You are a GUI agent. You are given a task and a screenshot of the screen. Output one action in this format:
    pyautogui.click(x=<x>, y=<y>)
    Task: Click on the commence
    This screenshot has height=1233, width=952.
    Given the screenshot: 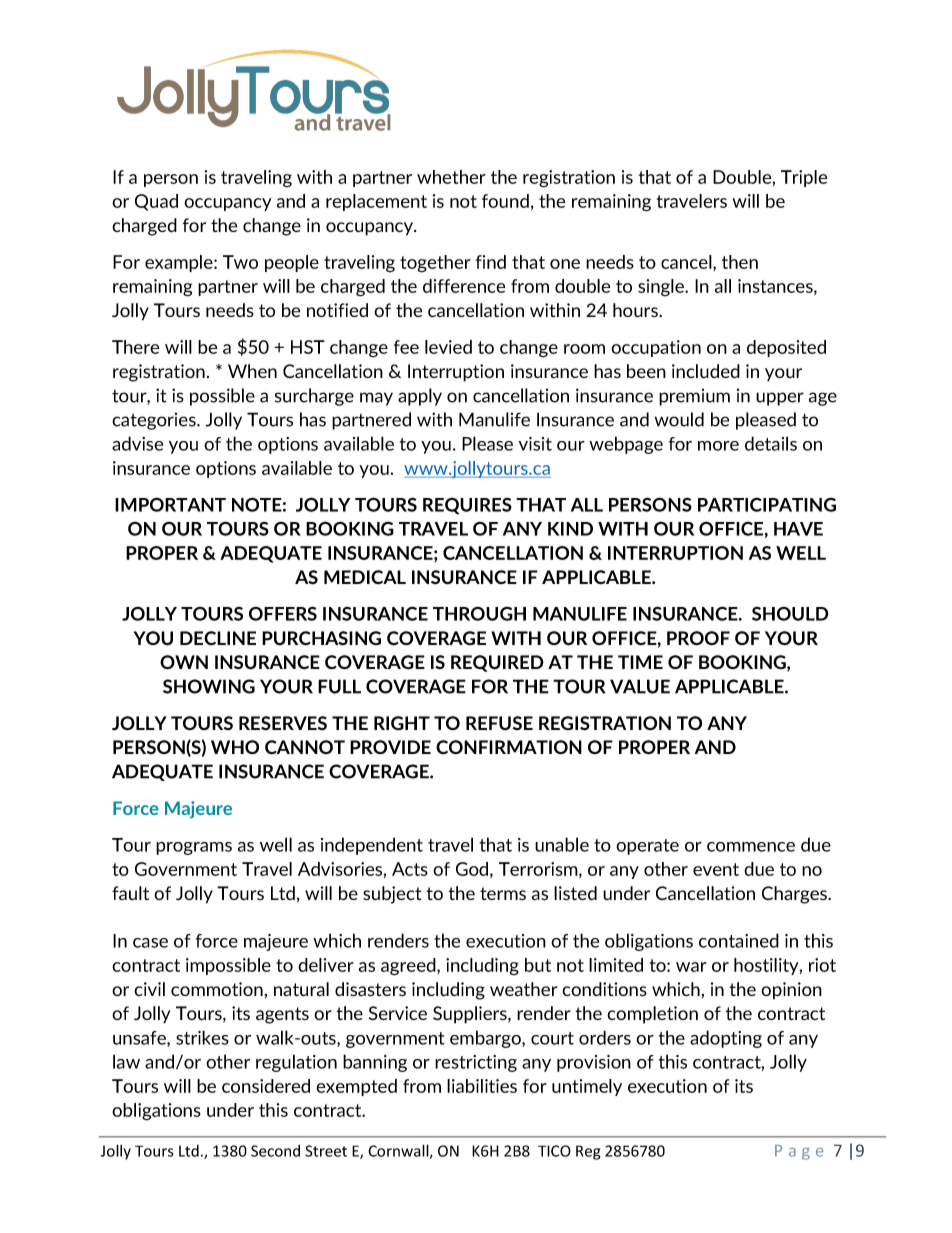 What is the action you would take?
    pyautogui.click(x=751, y=847)
